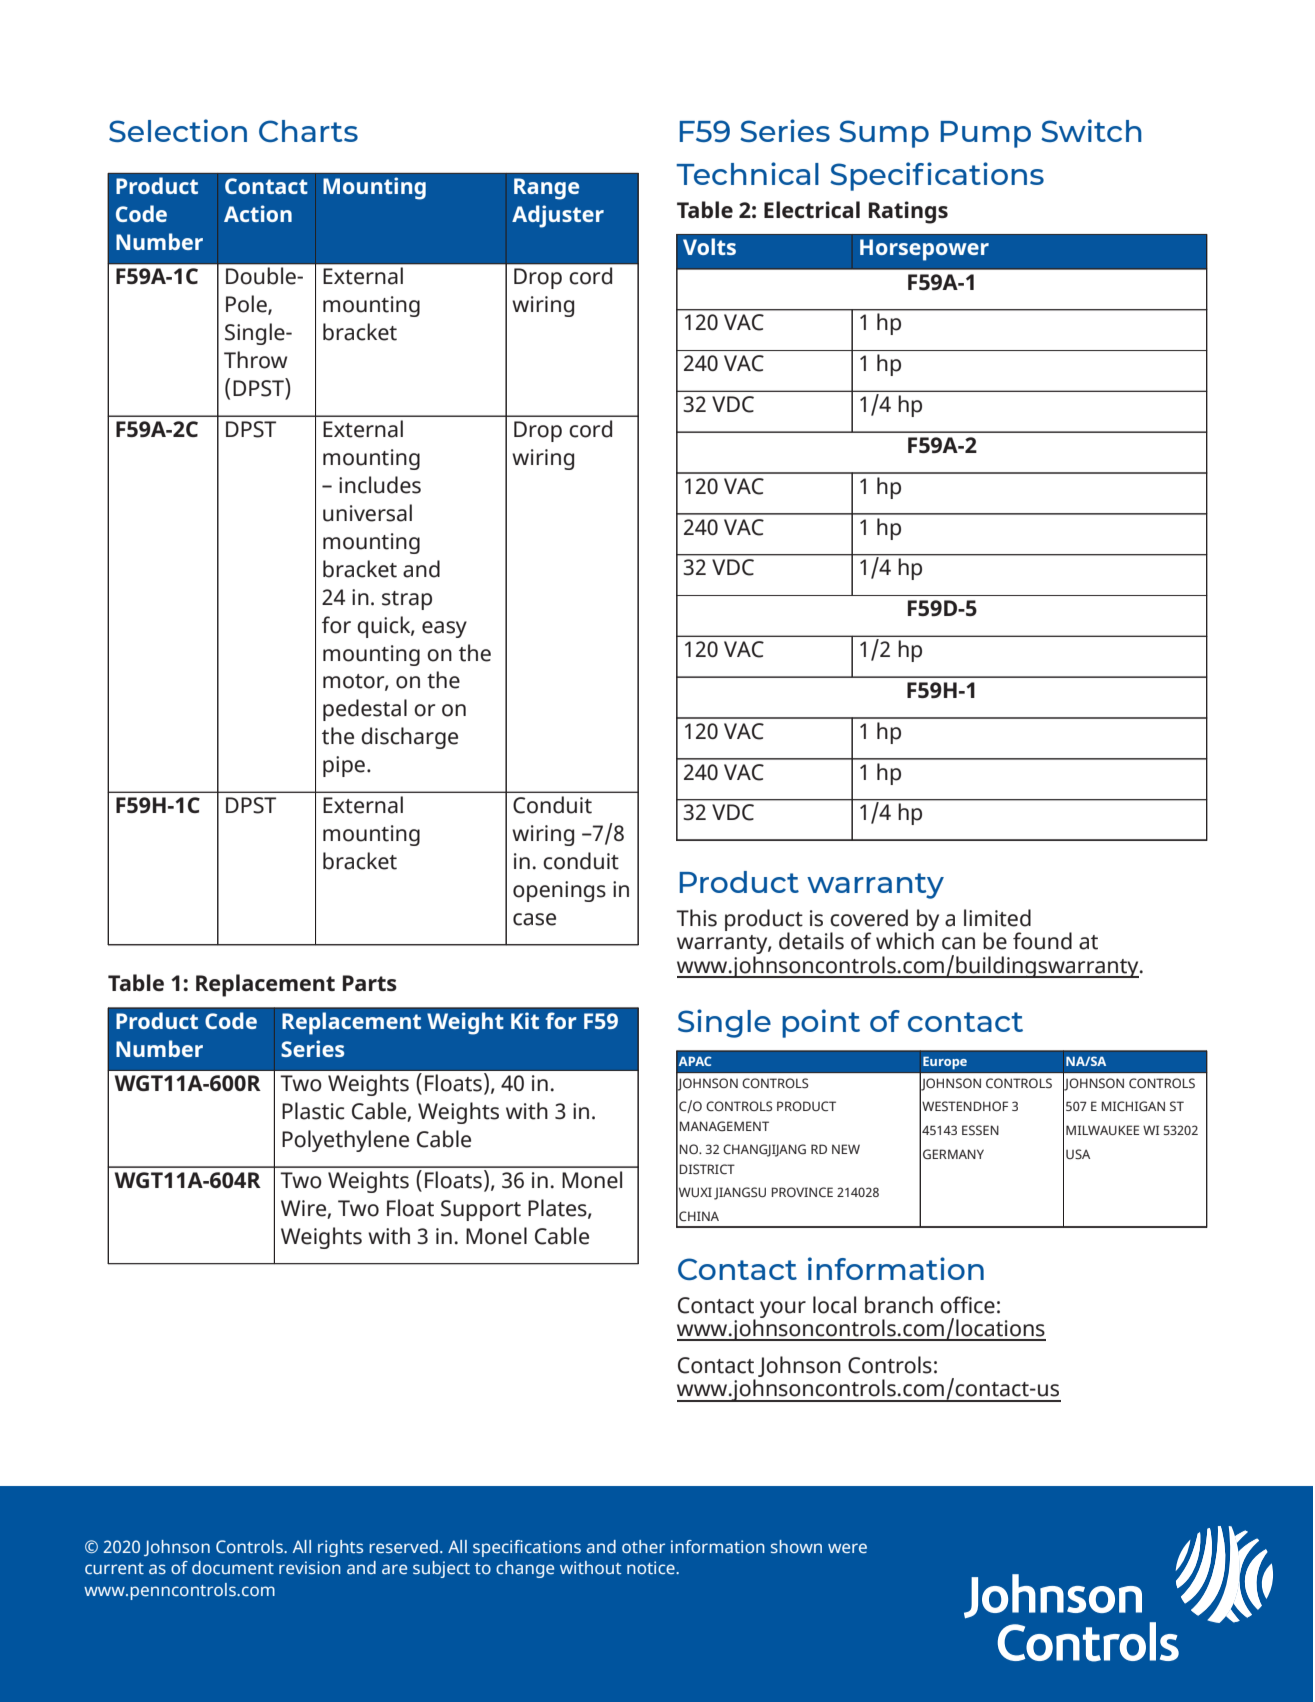 This image has width=1315, height=1702. Describe the element at coordinates (258, 213) in the image. I see `Action` at that location.
